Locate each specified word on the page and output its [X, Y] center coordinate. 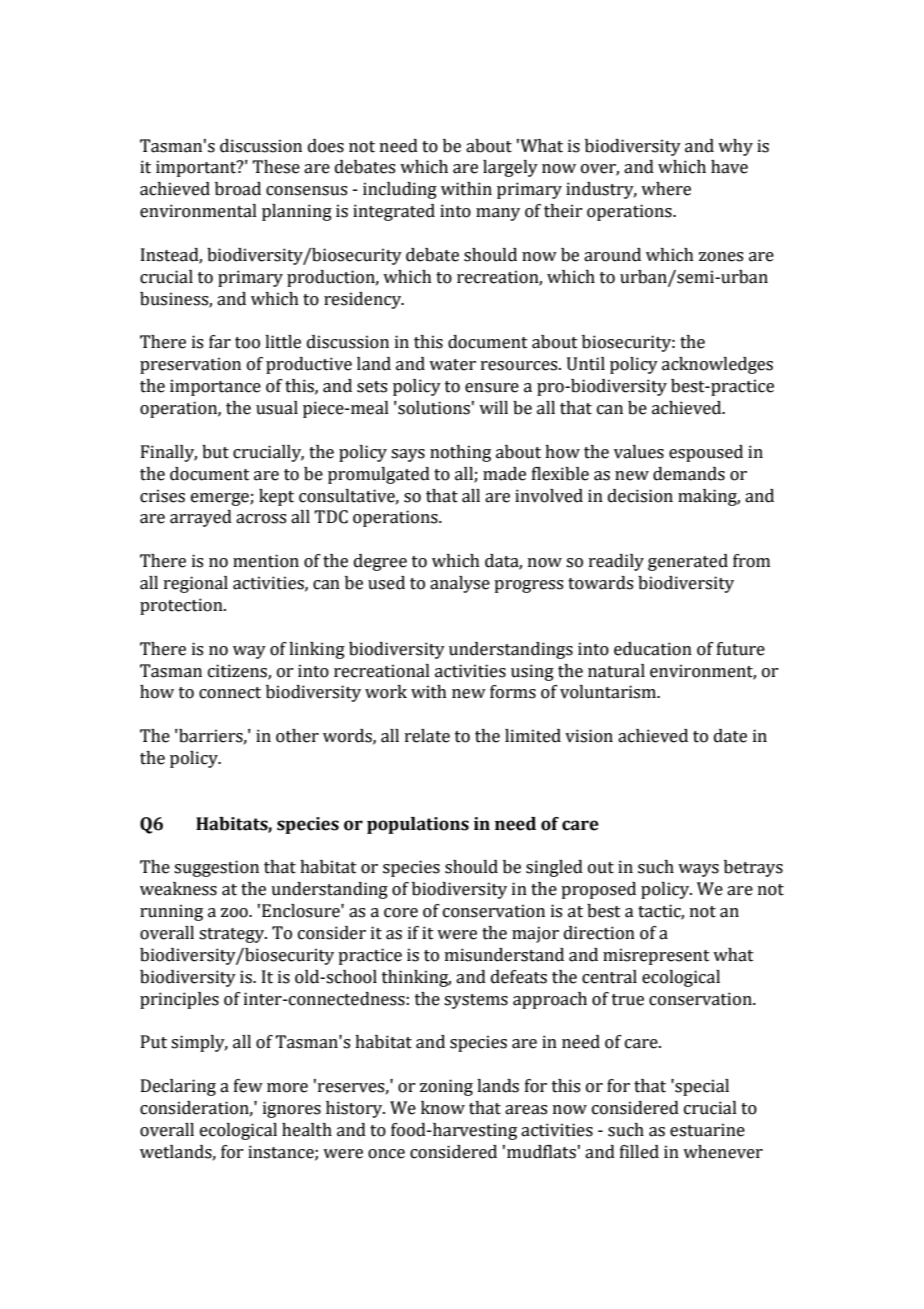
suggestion [216, 868]
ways [698, 870]
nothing [460, 453]
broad [238, 189]
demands [689, 474]
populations [418, 825]
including [400, 190]
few [248, 1086]
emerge [221, 499]
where [666, 189]
